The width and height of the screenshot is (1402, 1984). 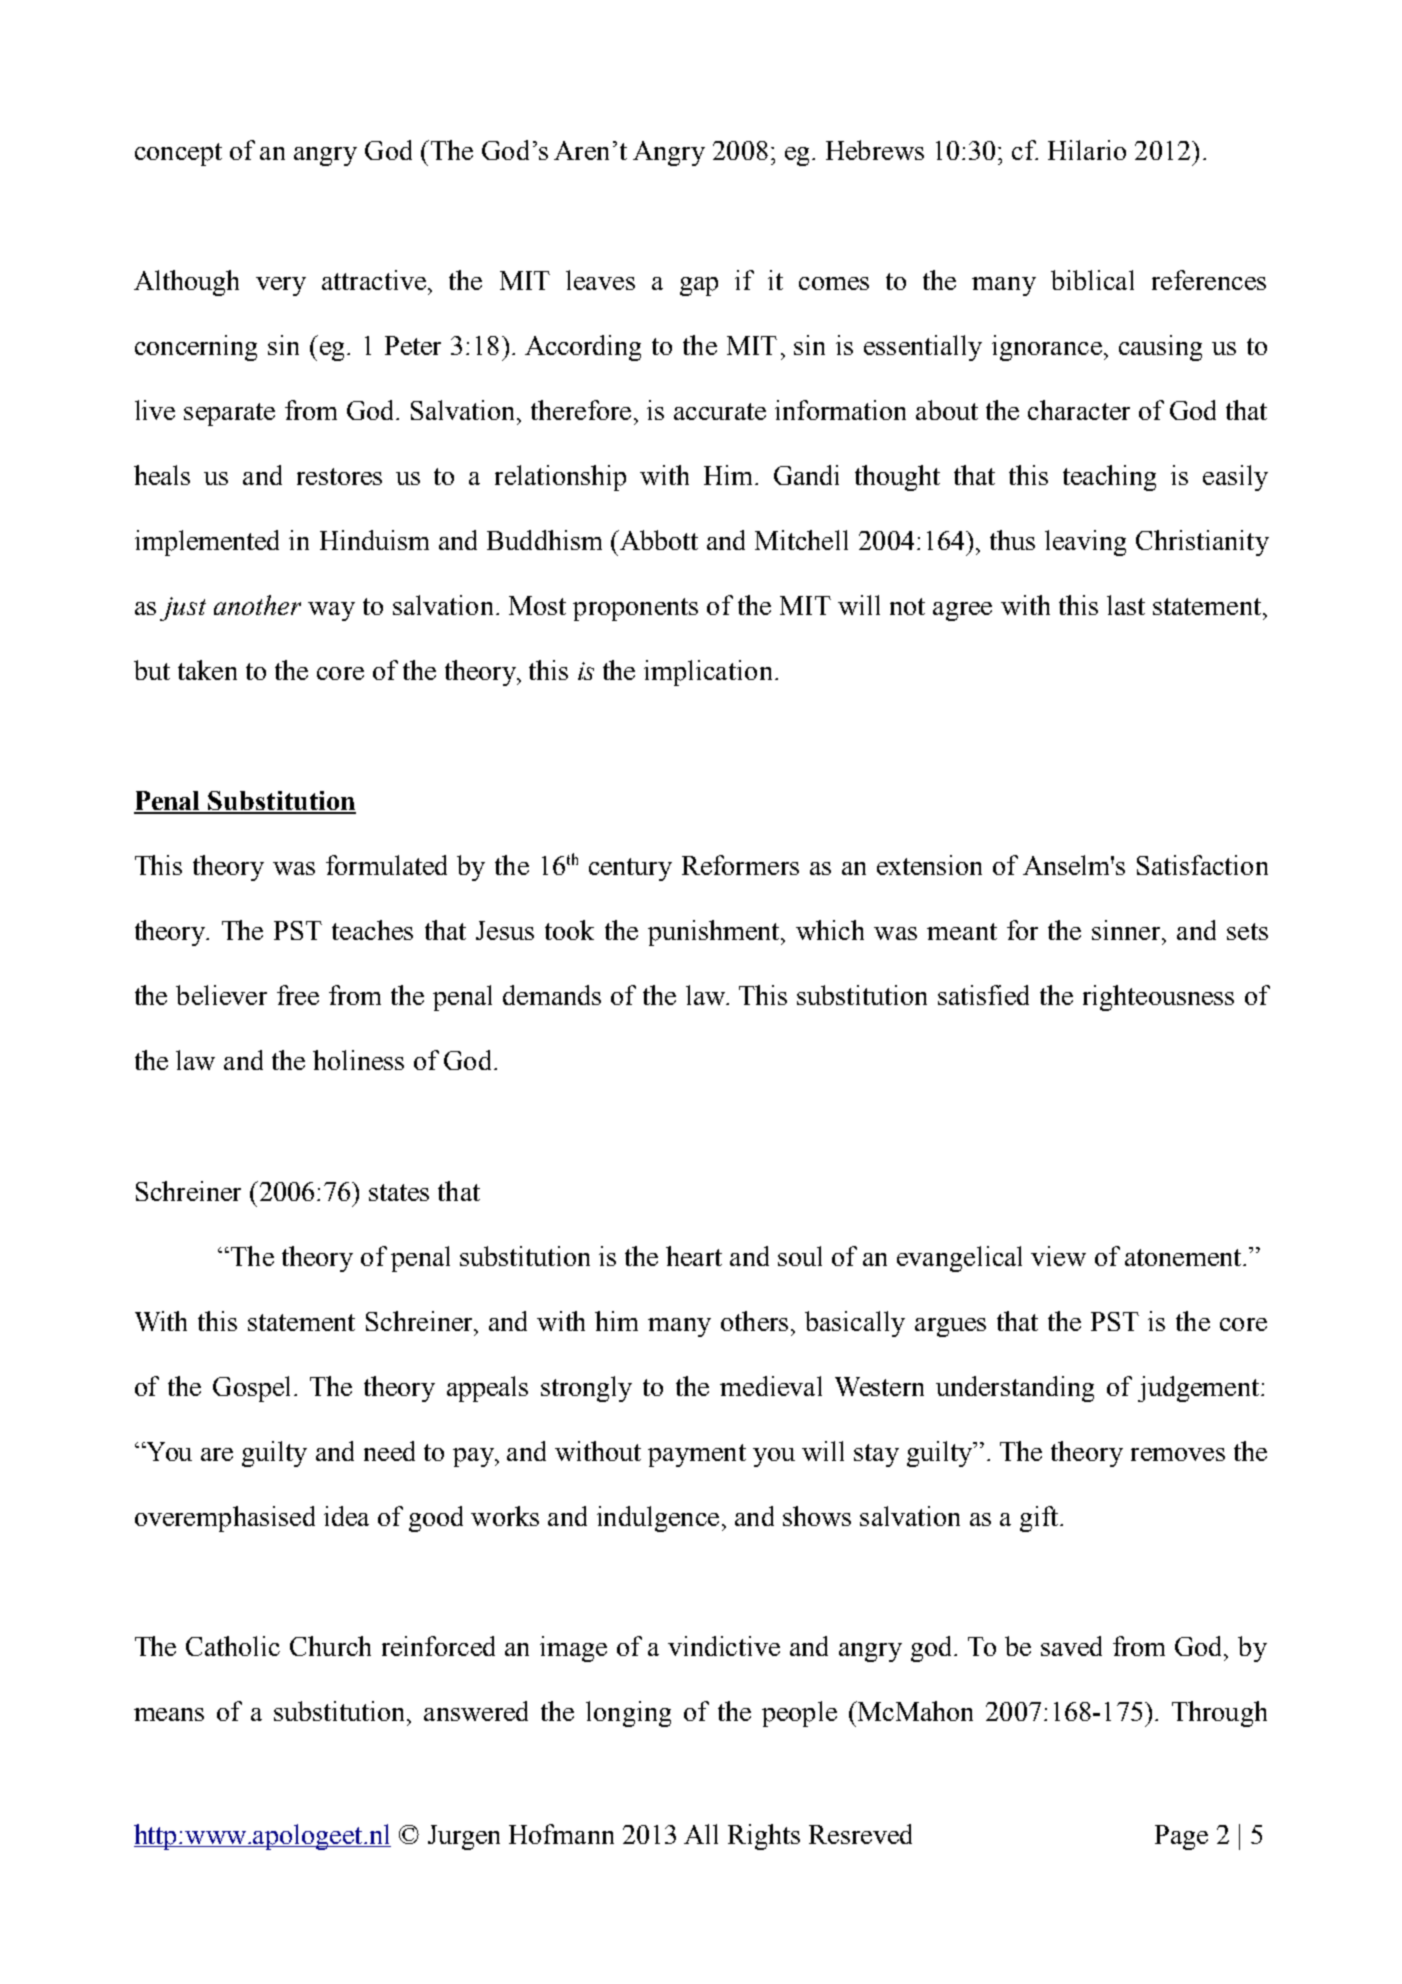 What do you see at coordinates (169, 1714) in the screenshot?
I see `means` at bounding box center [169, 1714].
